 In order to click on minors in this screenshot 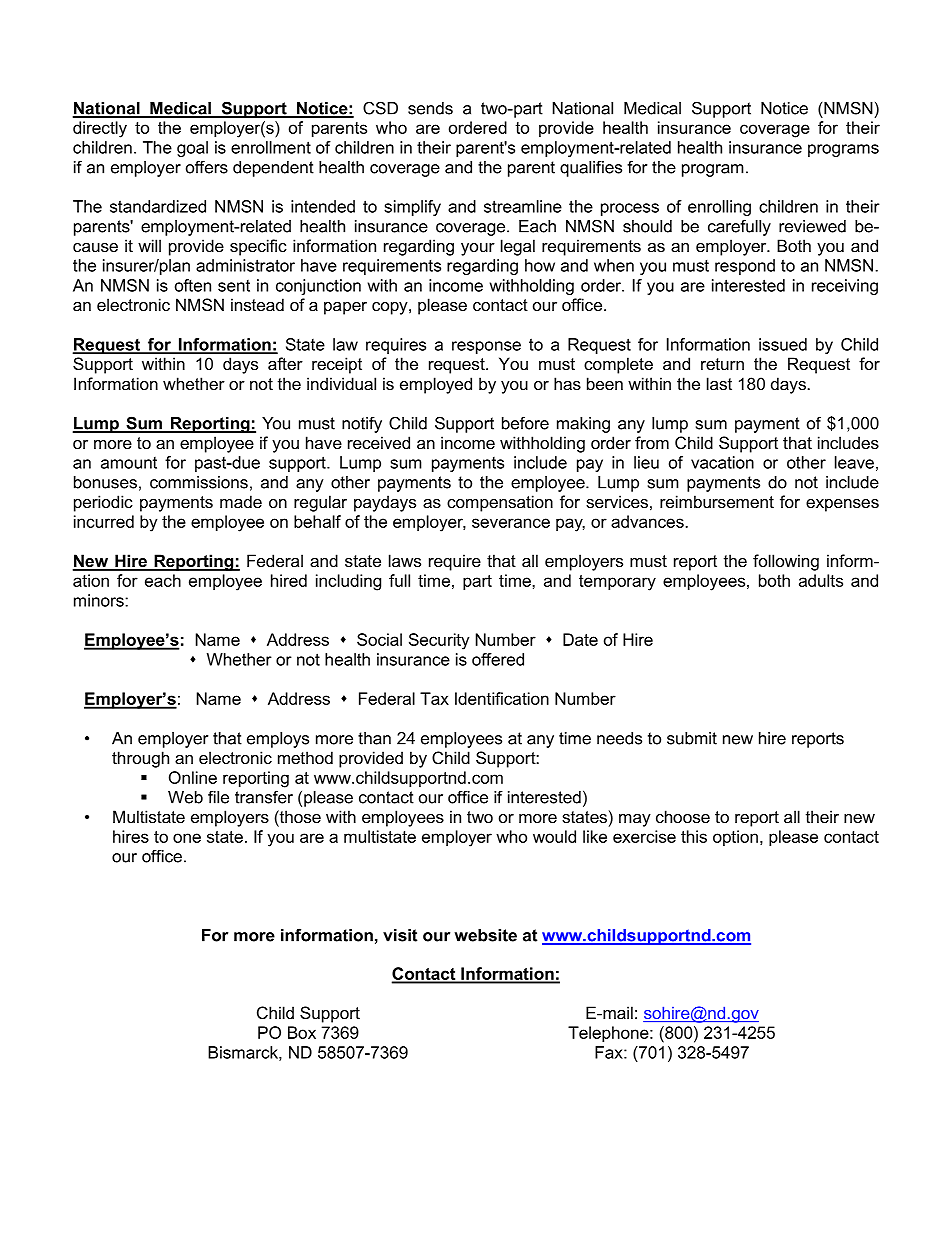, I will do `click(100, 600)`.
